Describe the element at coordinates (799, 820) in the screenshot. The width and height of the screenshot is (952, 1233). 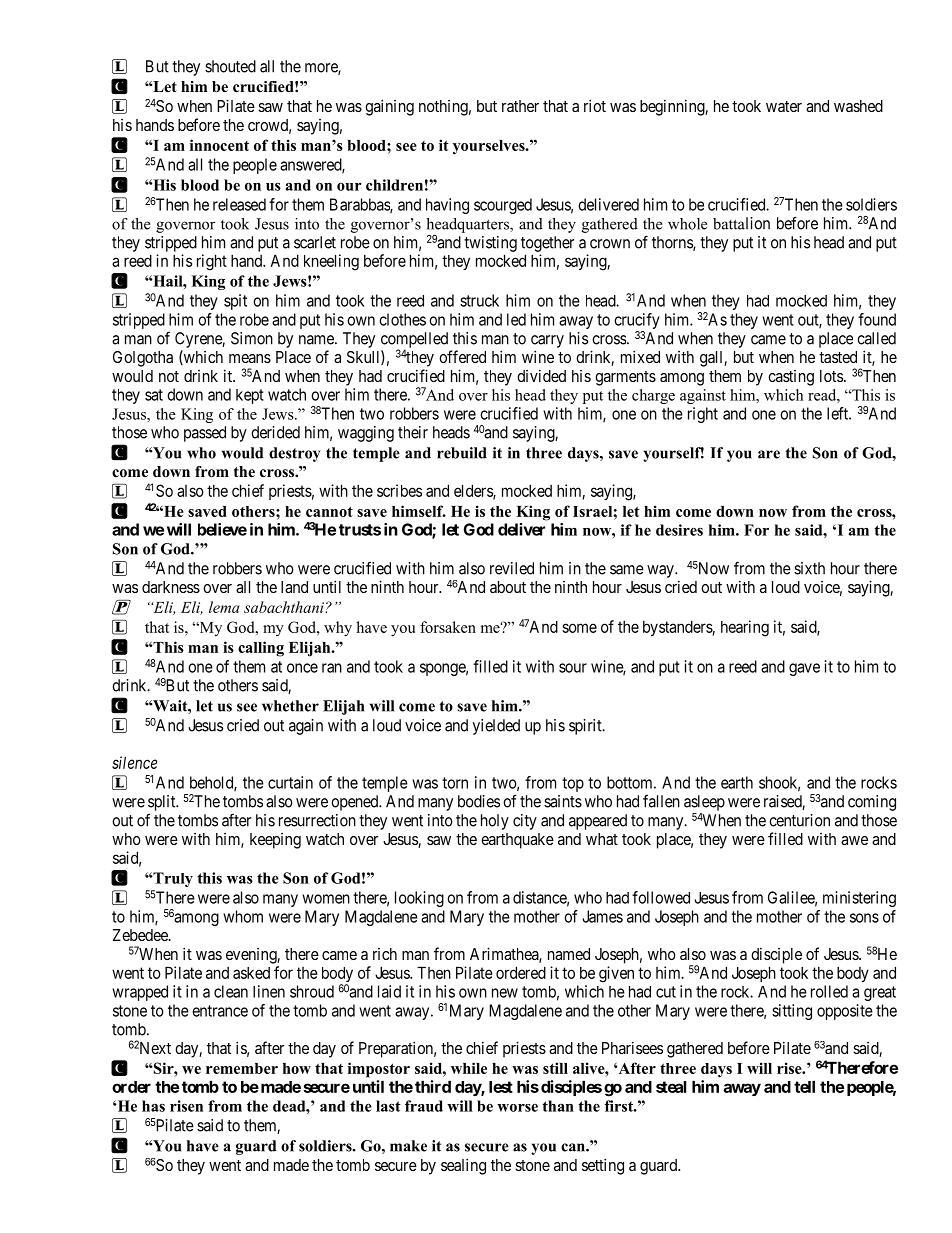
I see `centurion` at that location.
